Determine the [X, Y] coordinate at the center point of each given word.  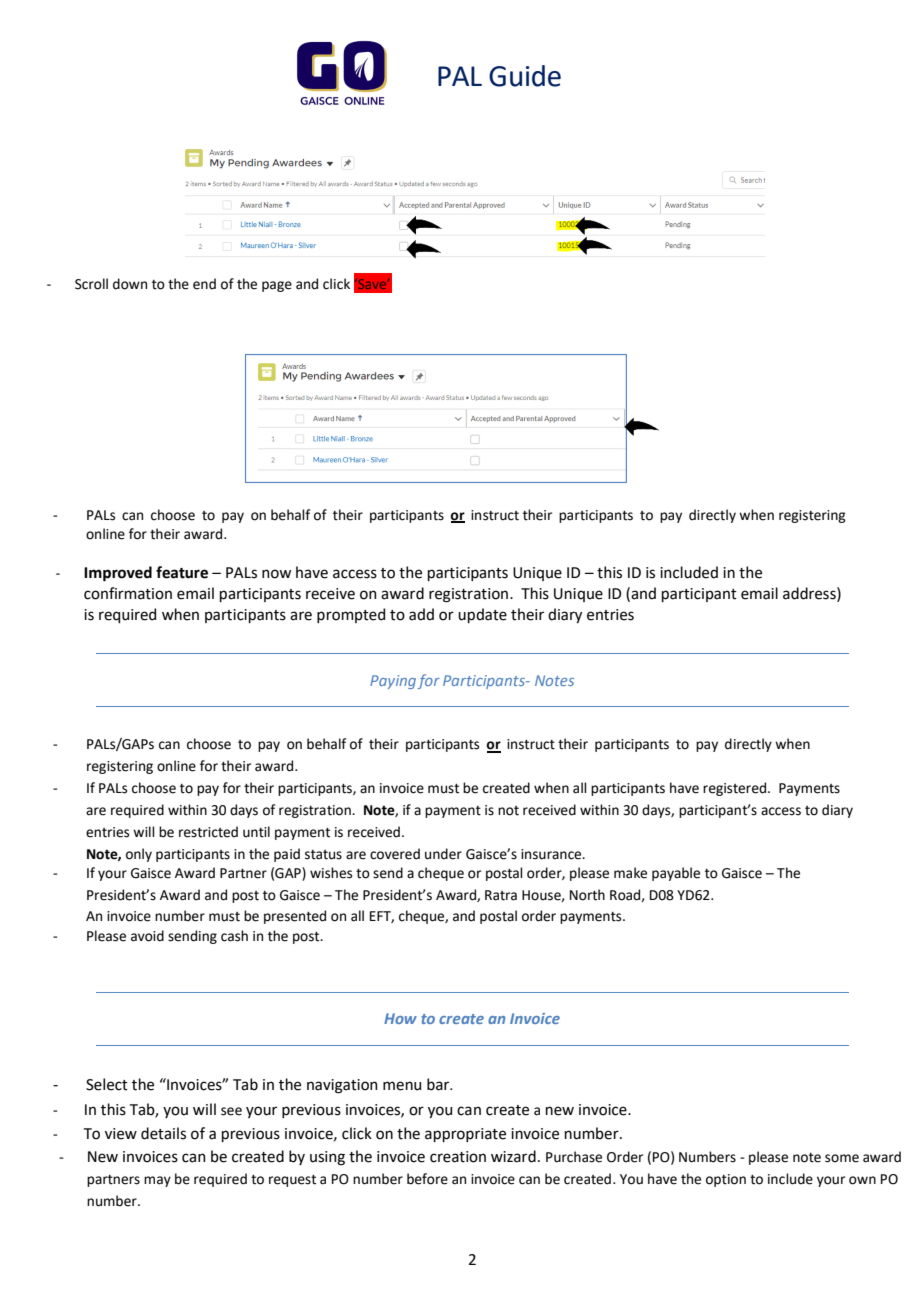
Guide [525, 76]
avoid [147, 936]
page [277, 286]
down [130, 284]
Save [372, 284]
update [482, 615]
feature [182, 572]
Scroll [91, 284]
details [163, 1133]
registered [736, 789]
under [443, 854]
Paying [393, 682]
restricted [208, 832]
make [630, 873]
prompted [351, 615]
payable [676, 874]
